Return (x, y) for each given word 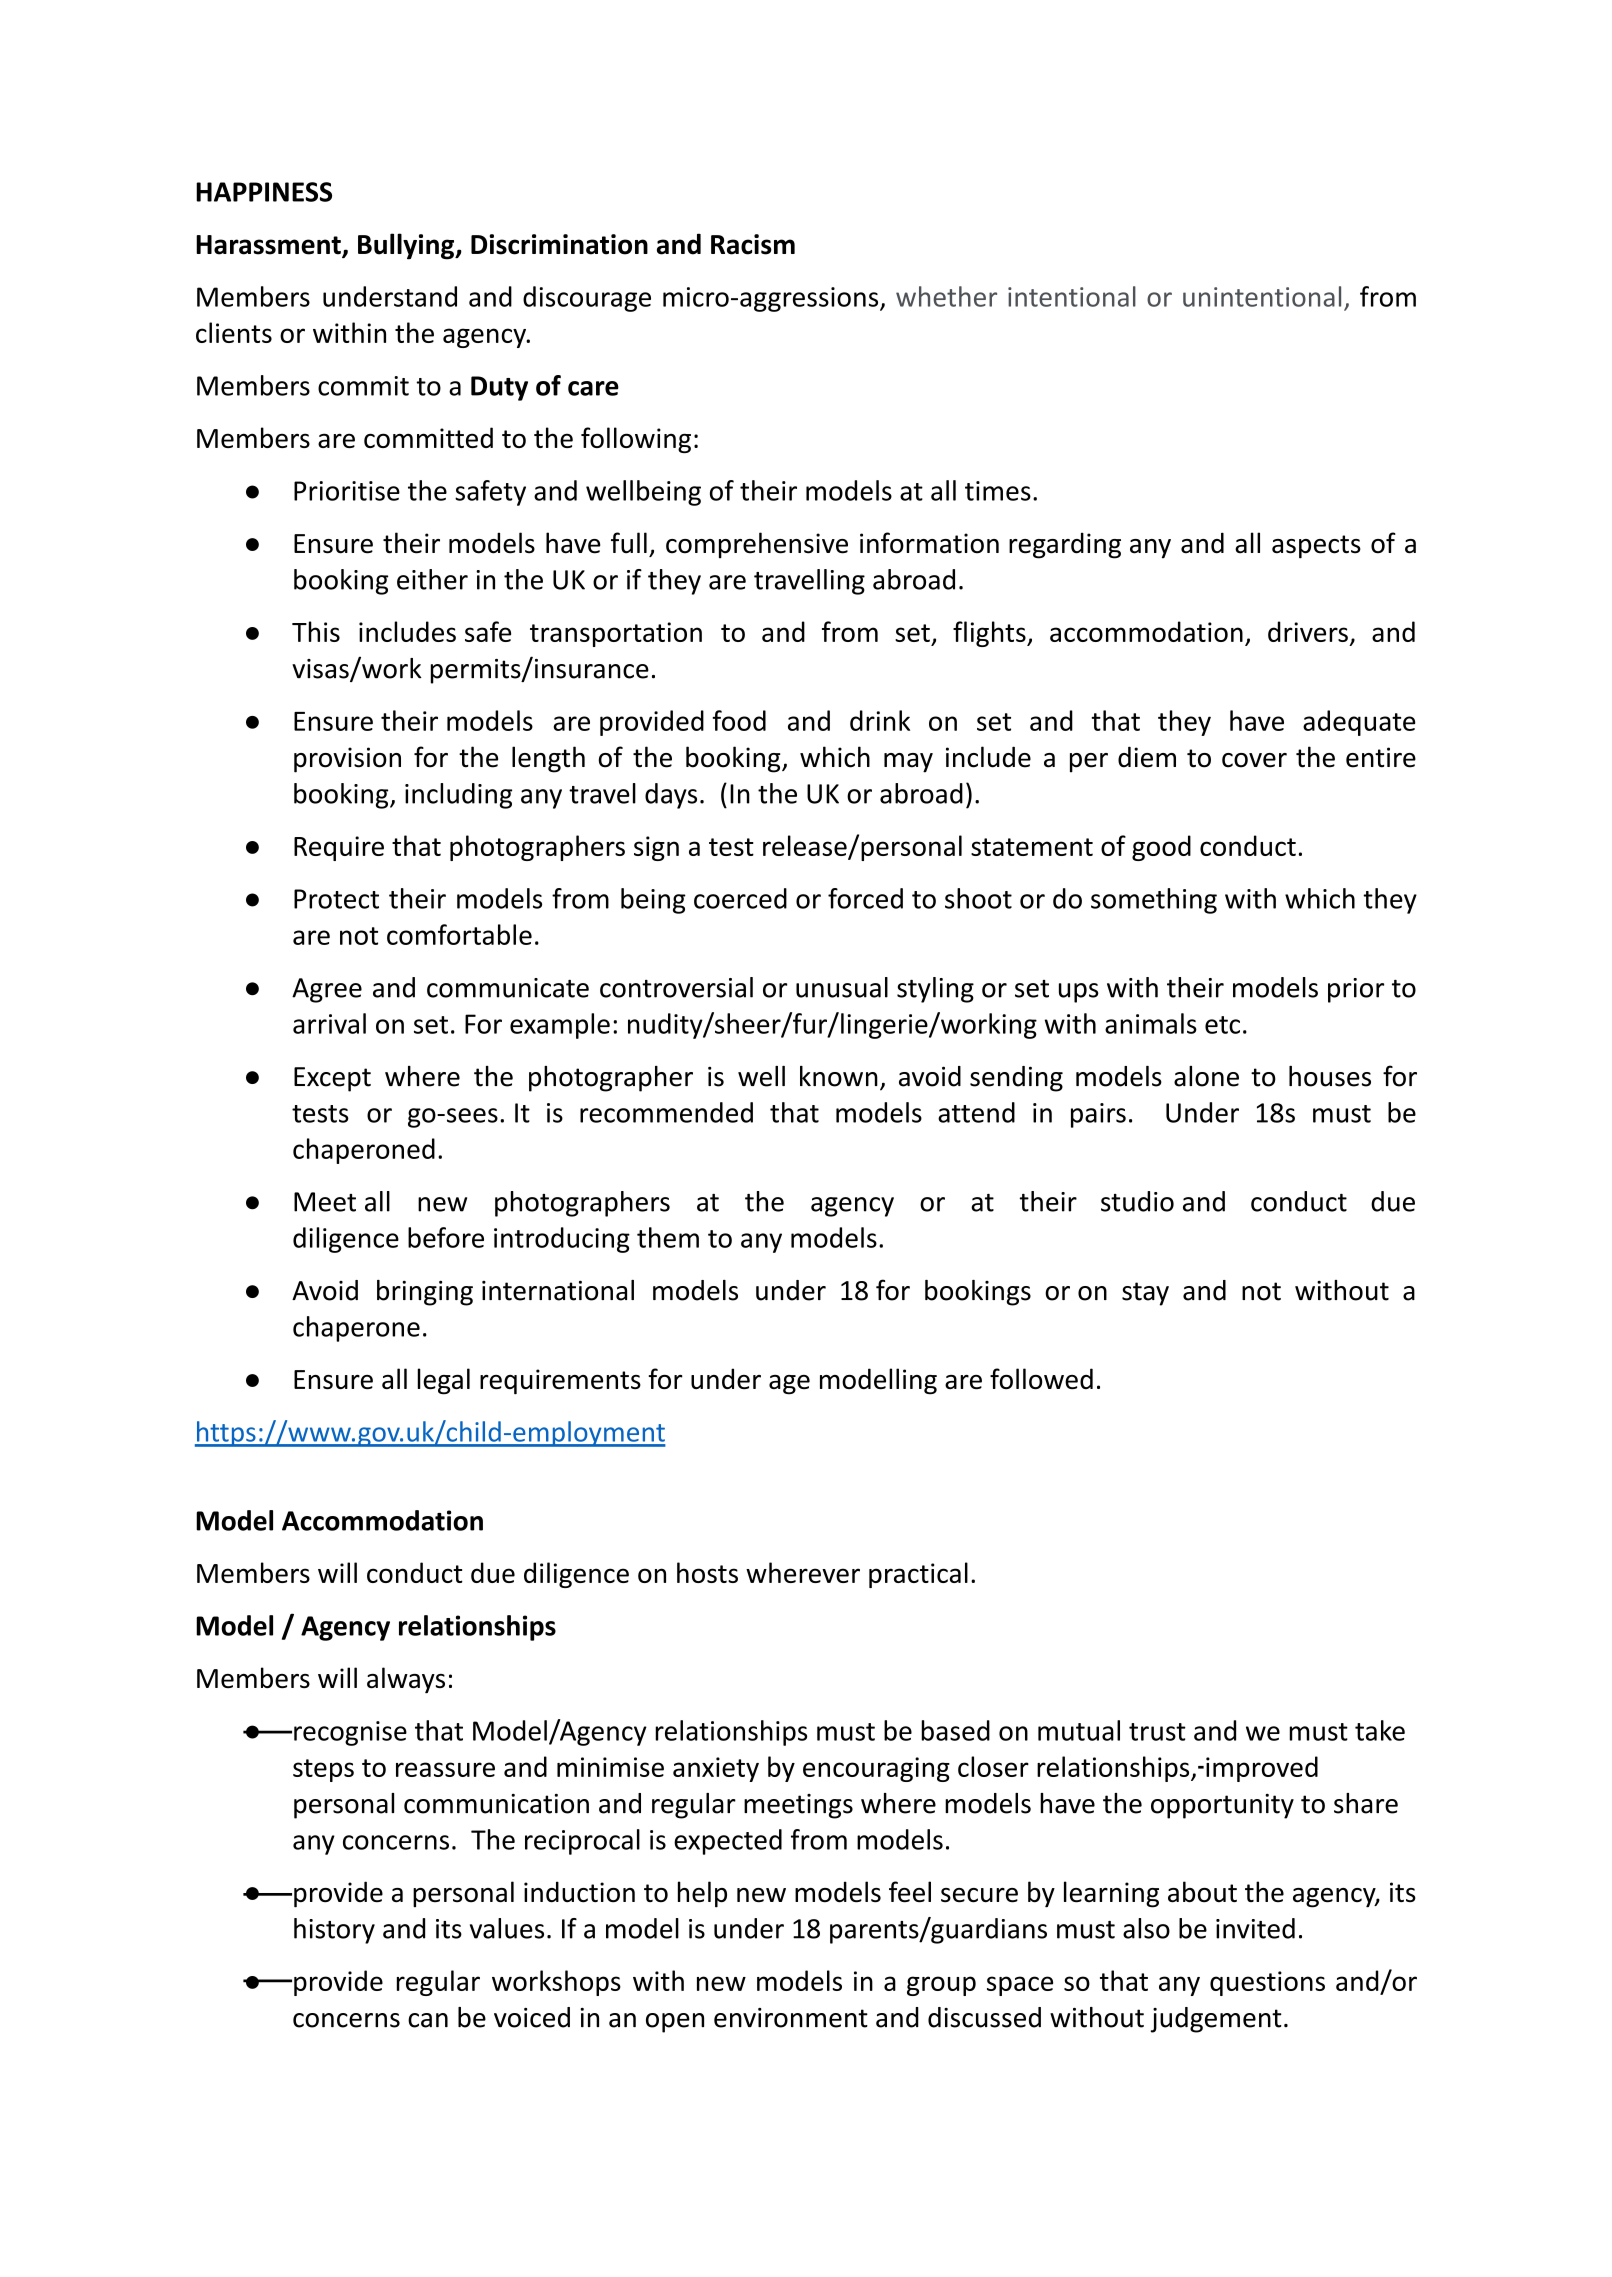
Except (332, 1079)
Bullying (407, 246)
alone (1206, 1076)
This (316, 631)
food (739, 720)
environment (791, 2018)
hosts (707, 1572)
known (839, 1076)
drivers (1308, 631)
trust (1157, 1732)
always (406, 1680)
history (334, 1931)
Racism (753, 244)
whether (946, 296)
